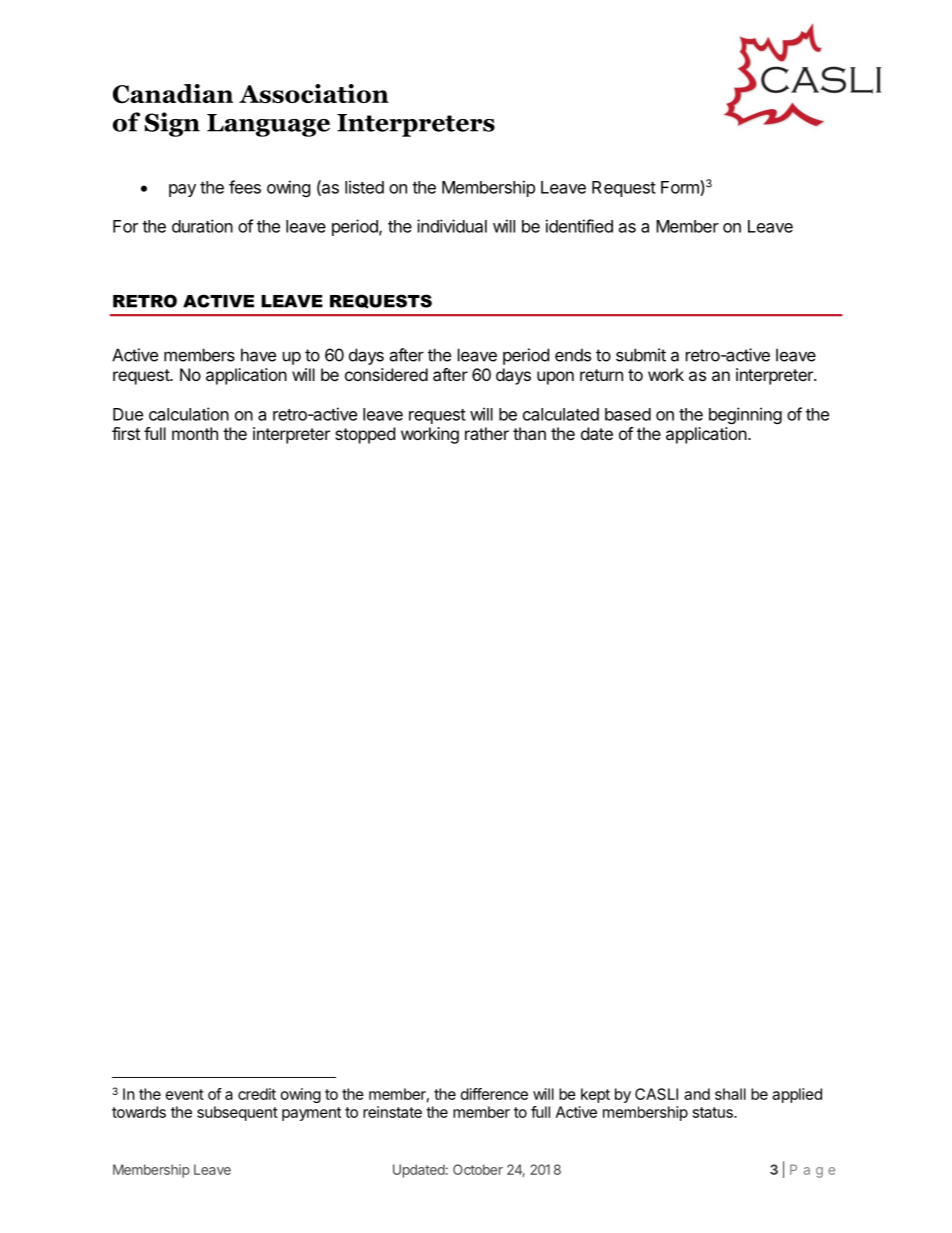 This screenshot has width=952, height=1233. What do you see at coordinates (364, 187) in the screenshot?
I see `listed` at bounding box center [364, 187].
